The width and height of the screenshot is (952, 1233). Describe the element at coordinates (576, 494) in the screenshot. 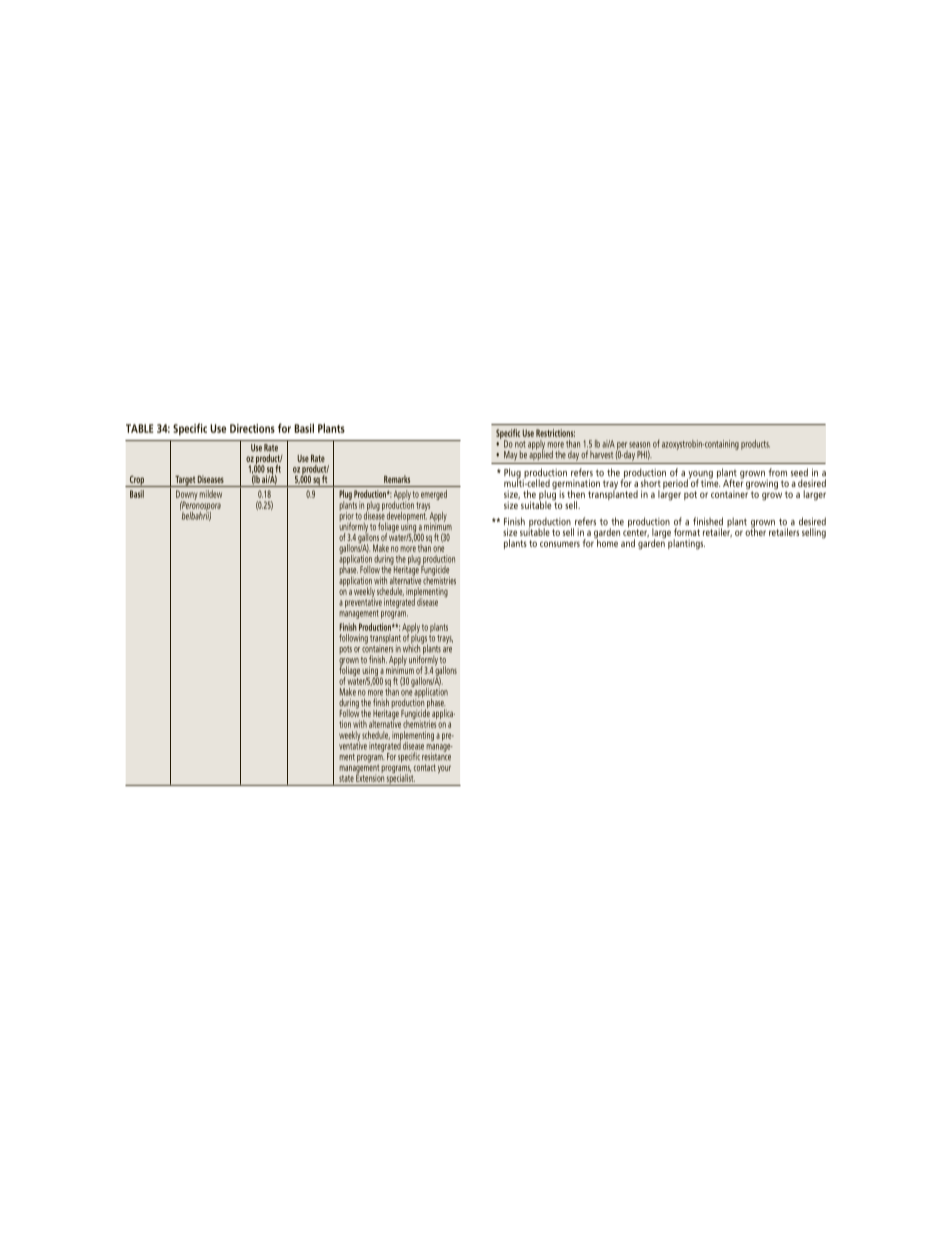

I see `then` at that location.
